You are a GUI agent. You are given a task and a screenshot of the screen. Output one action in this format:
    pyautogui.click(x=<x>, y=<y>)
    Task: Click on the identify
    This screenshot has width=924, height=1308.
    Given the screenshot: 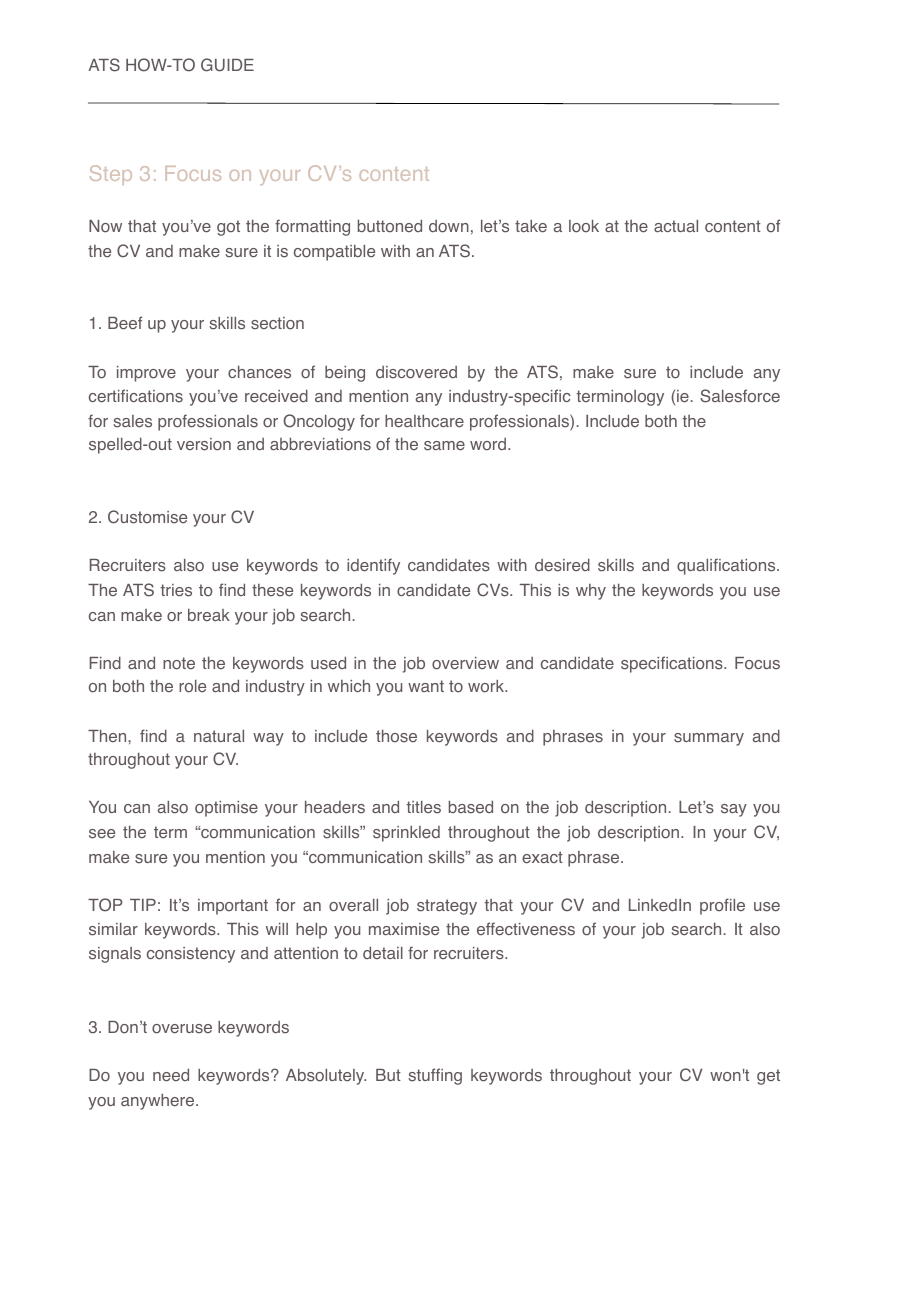 What is the action you would take?
    pyautogui.click(x=373, y=566)
